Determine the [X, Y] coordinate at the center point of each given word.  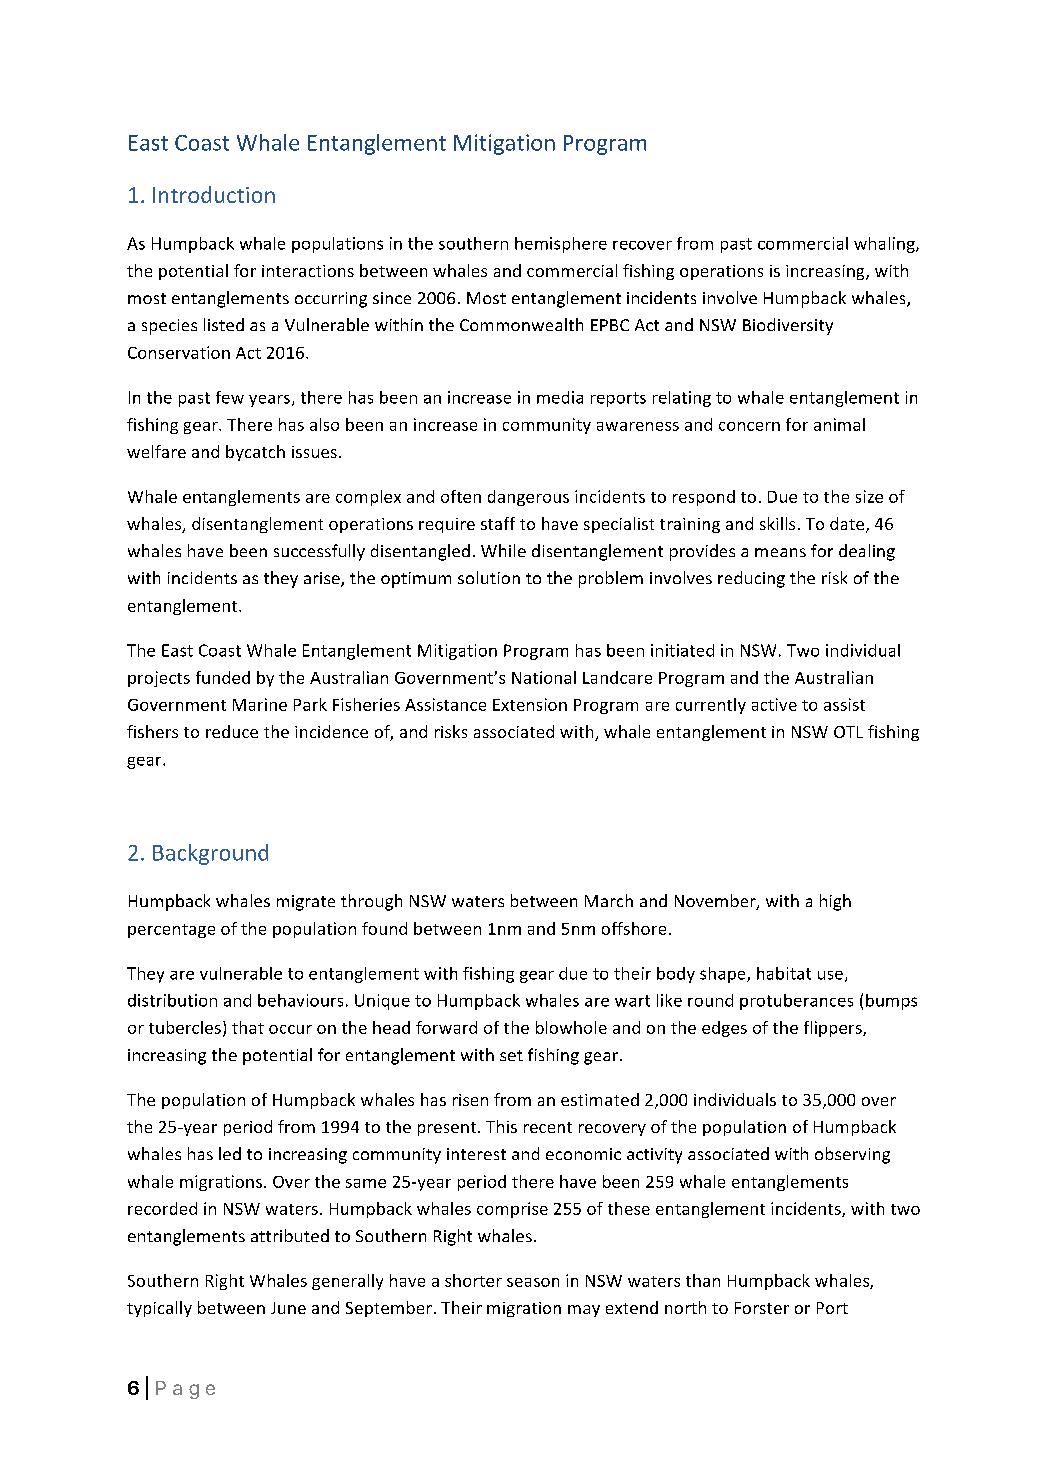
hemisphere [561, 245]
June [288, 1308]
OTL [848, 732]
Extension [530, 704]
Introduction [214, 194]
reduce [232, 731]
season [533, 1282]
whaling [885, 245]
